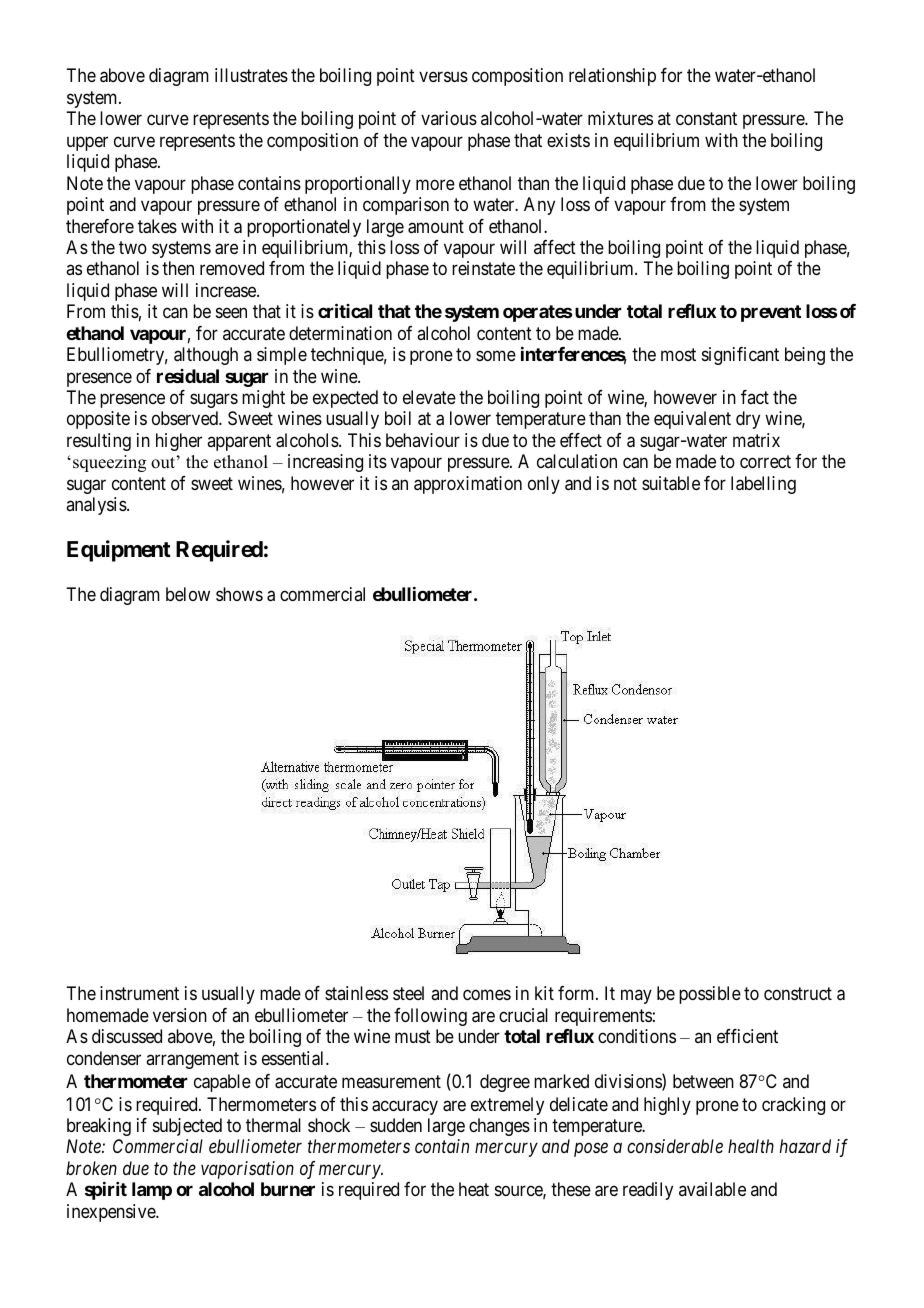  I want to click on lamp, so click(152, 1191).
